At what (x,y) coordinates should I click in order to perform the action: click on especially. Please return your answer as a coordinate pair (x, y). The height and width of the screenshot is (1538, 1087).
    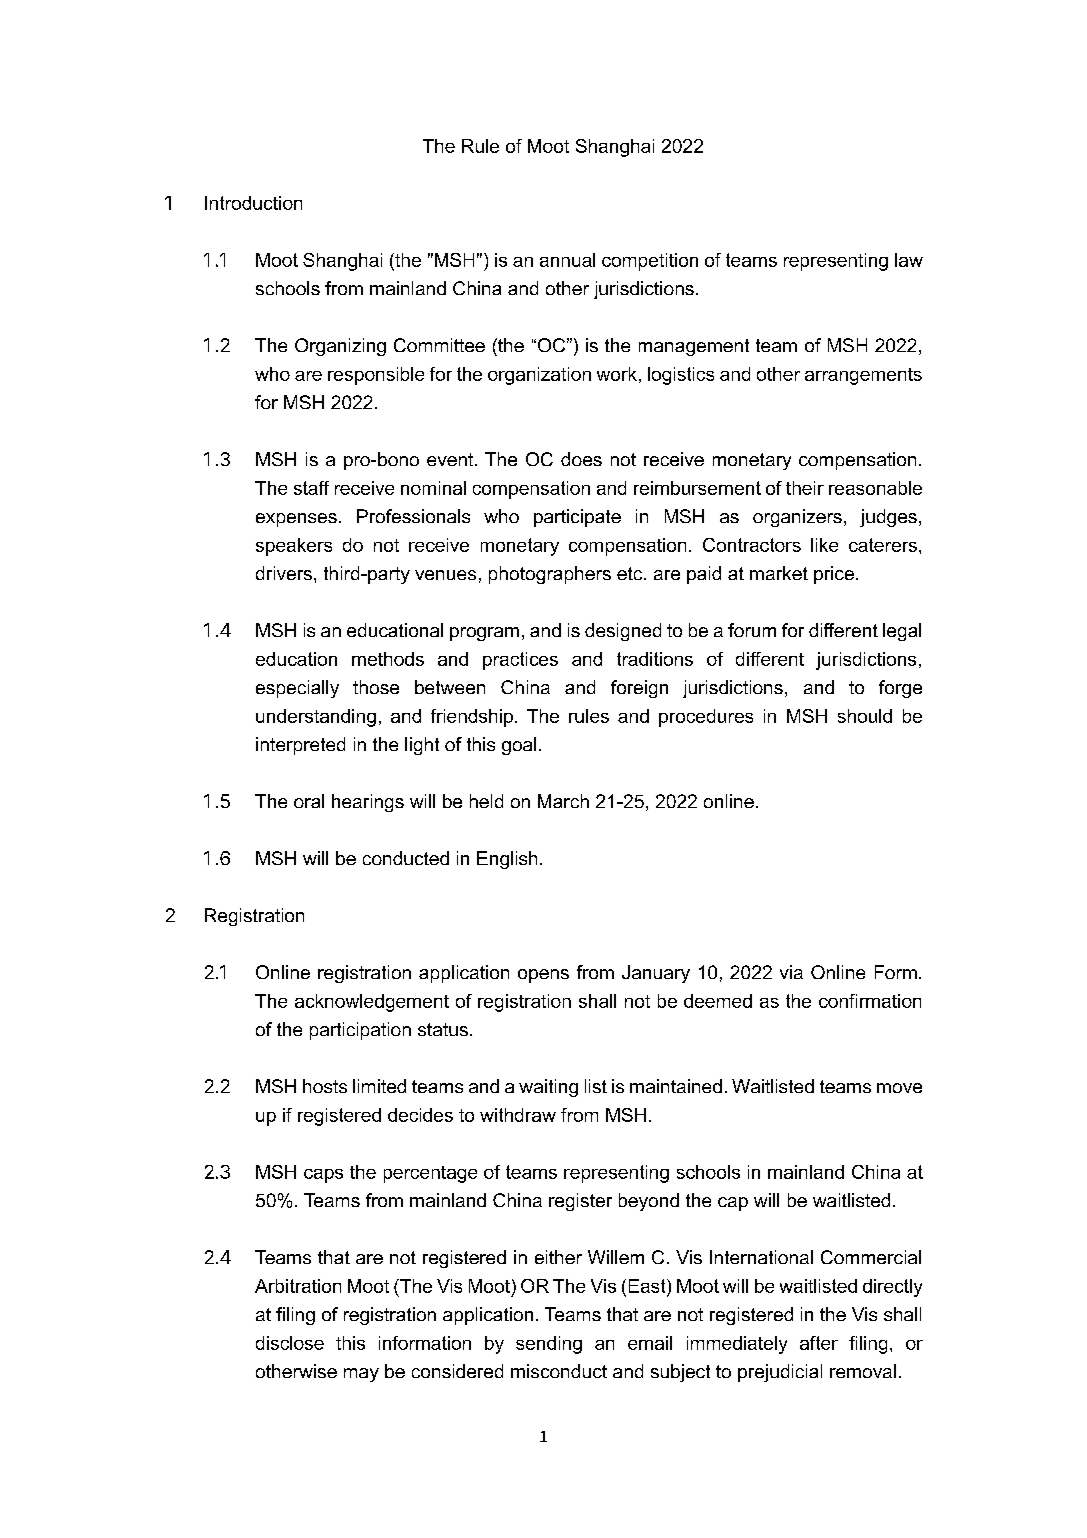
    Looking at the image, I should click on (297, 689).
